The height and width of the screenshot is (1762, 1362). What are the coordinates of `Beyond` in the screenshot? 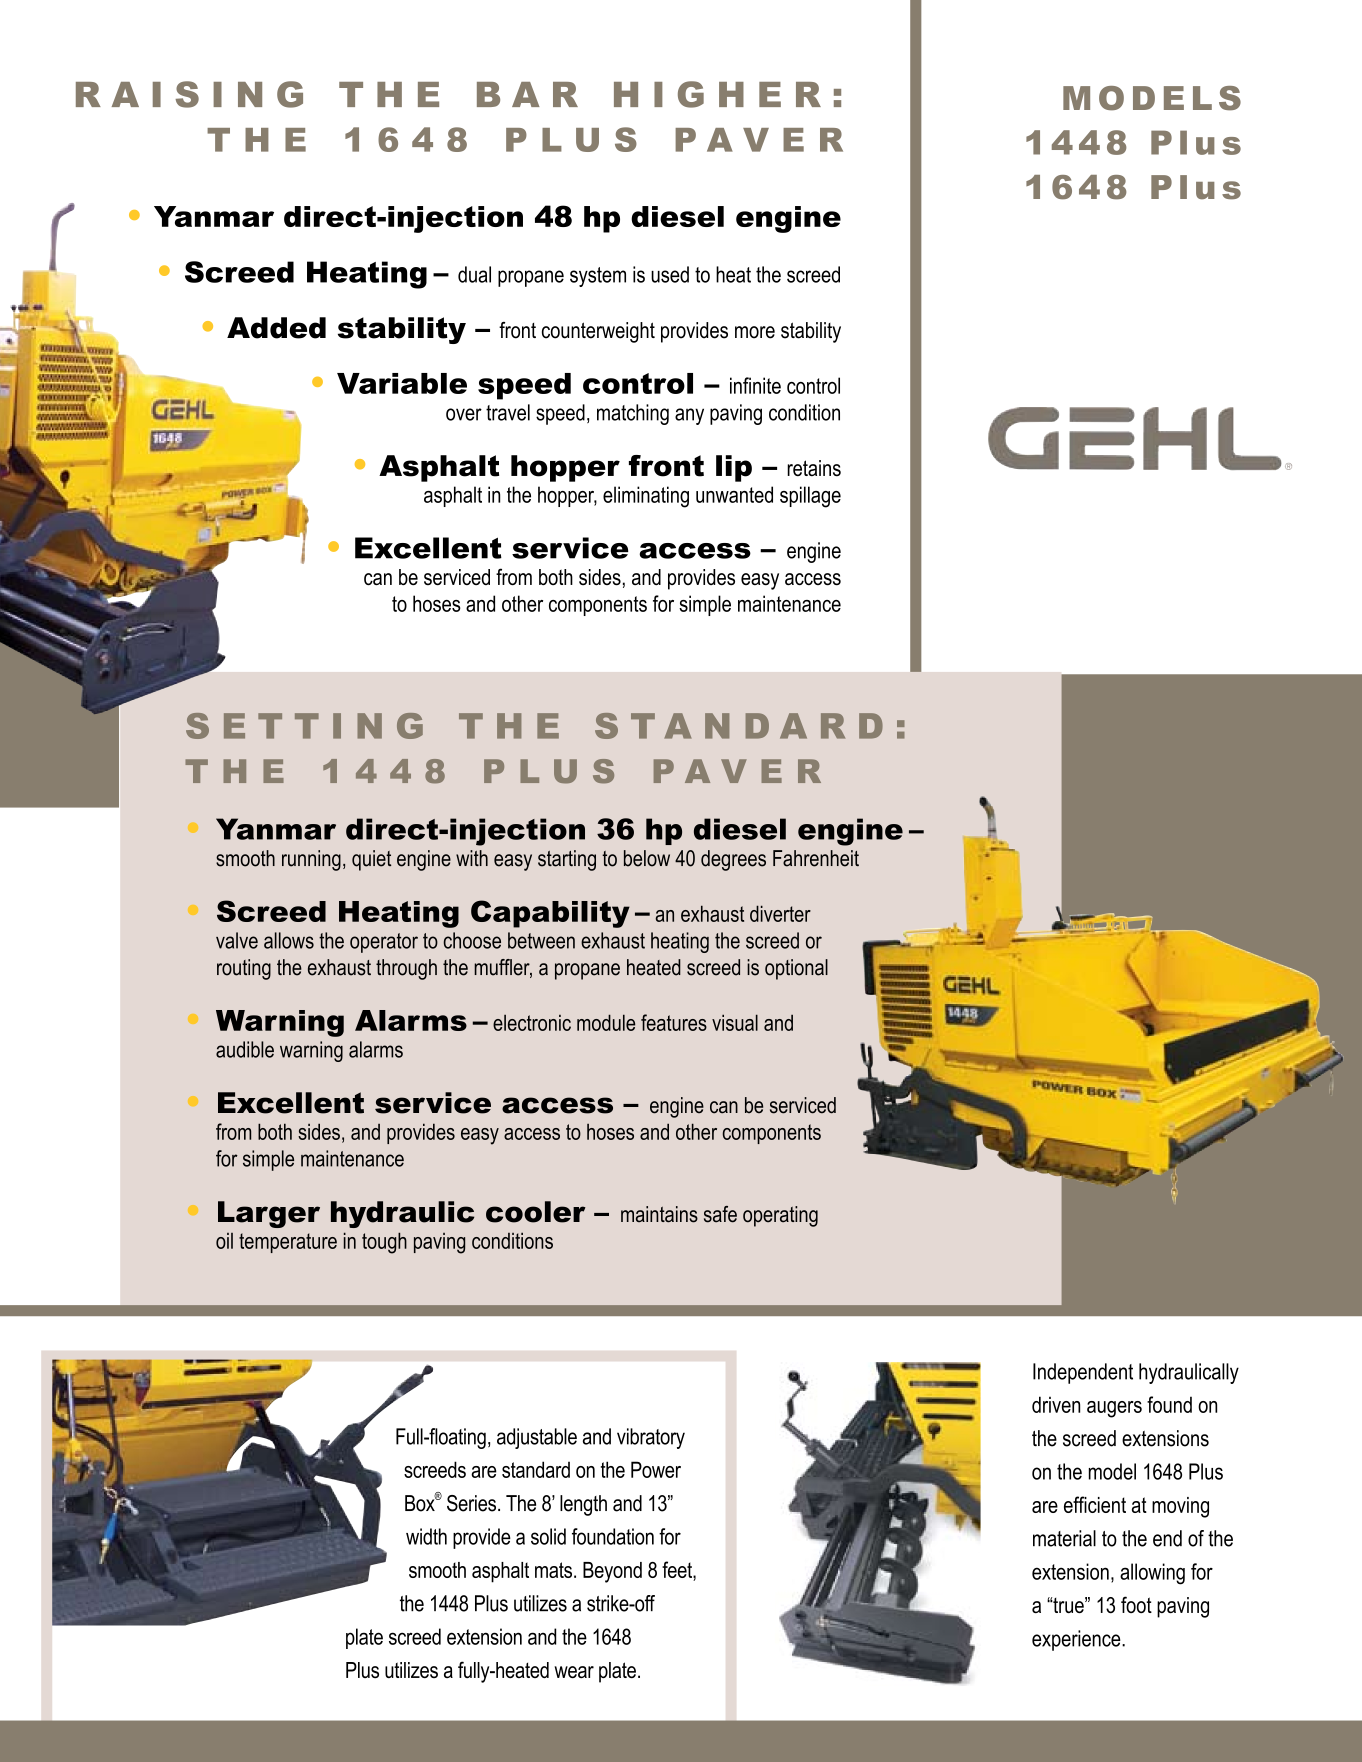 It's located at (612, 1572).
